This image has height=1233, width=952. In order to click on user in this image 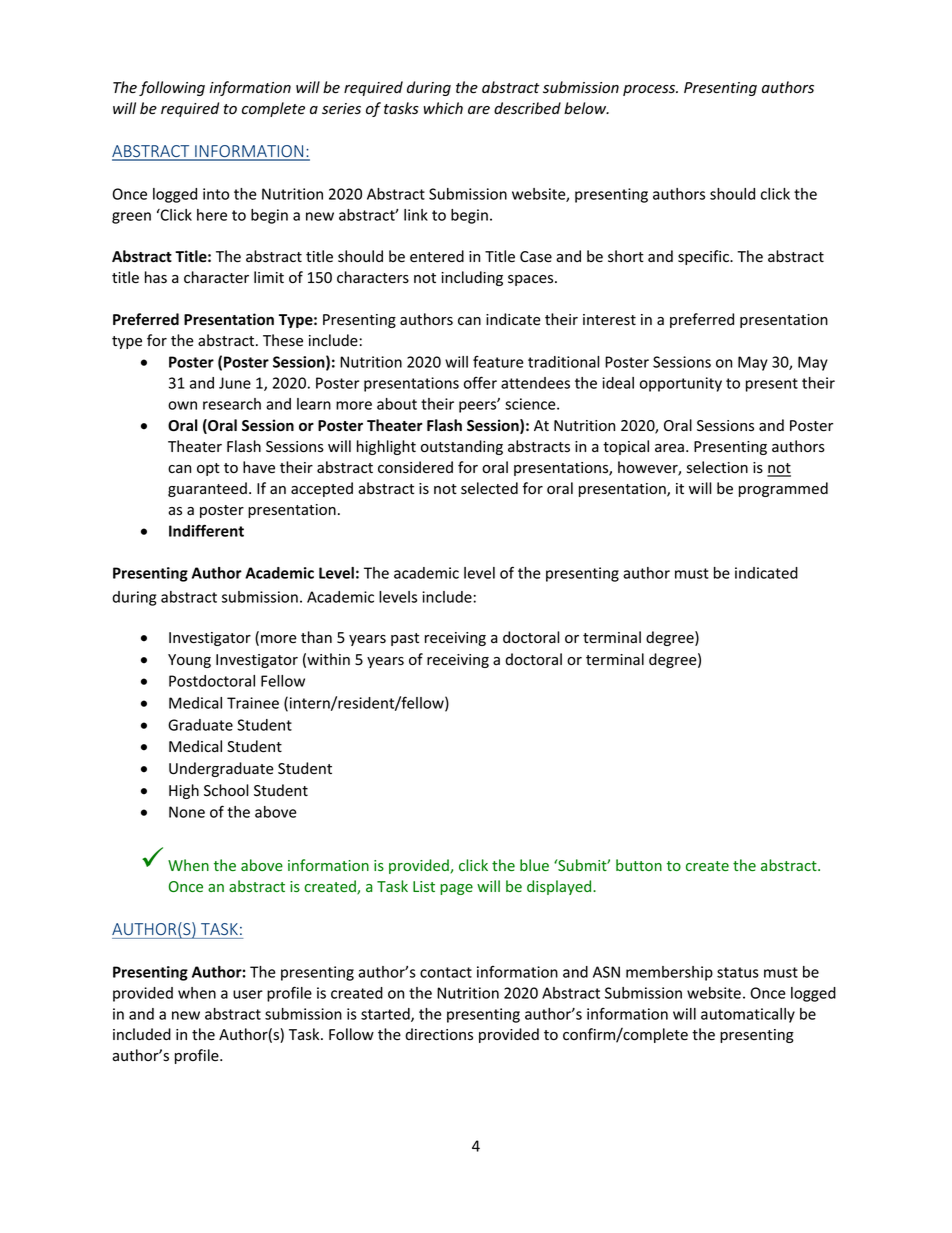, I will do `click(248, 994)`.
